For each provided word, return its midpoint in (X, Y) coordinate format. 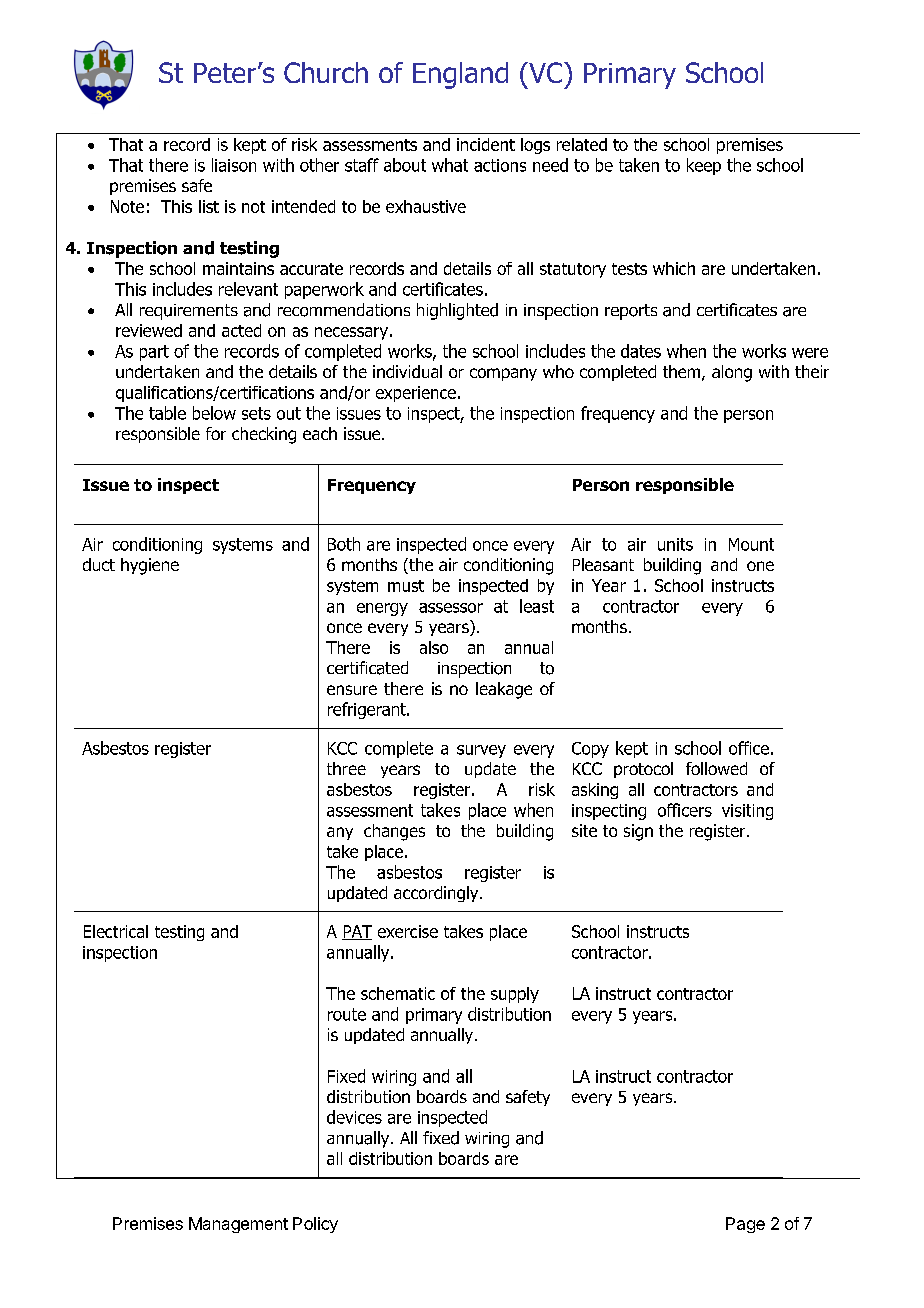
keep (704, 166)
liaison (234, 165)
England (460, 75)
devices (354, 1117)
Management (238, 1225)
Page (745, 1225)
